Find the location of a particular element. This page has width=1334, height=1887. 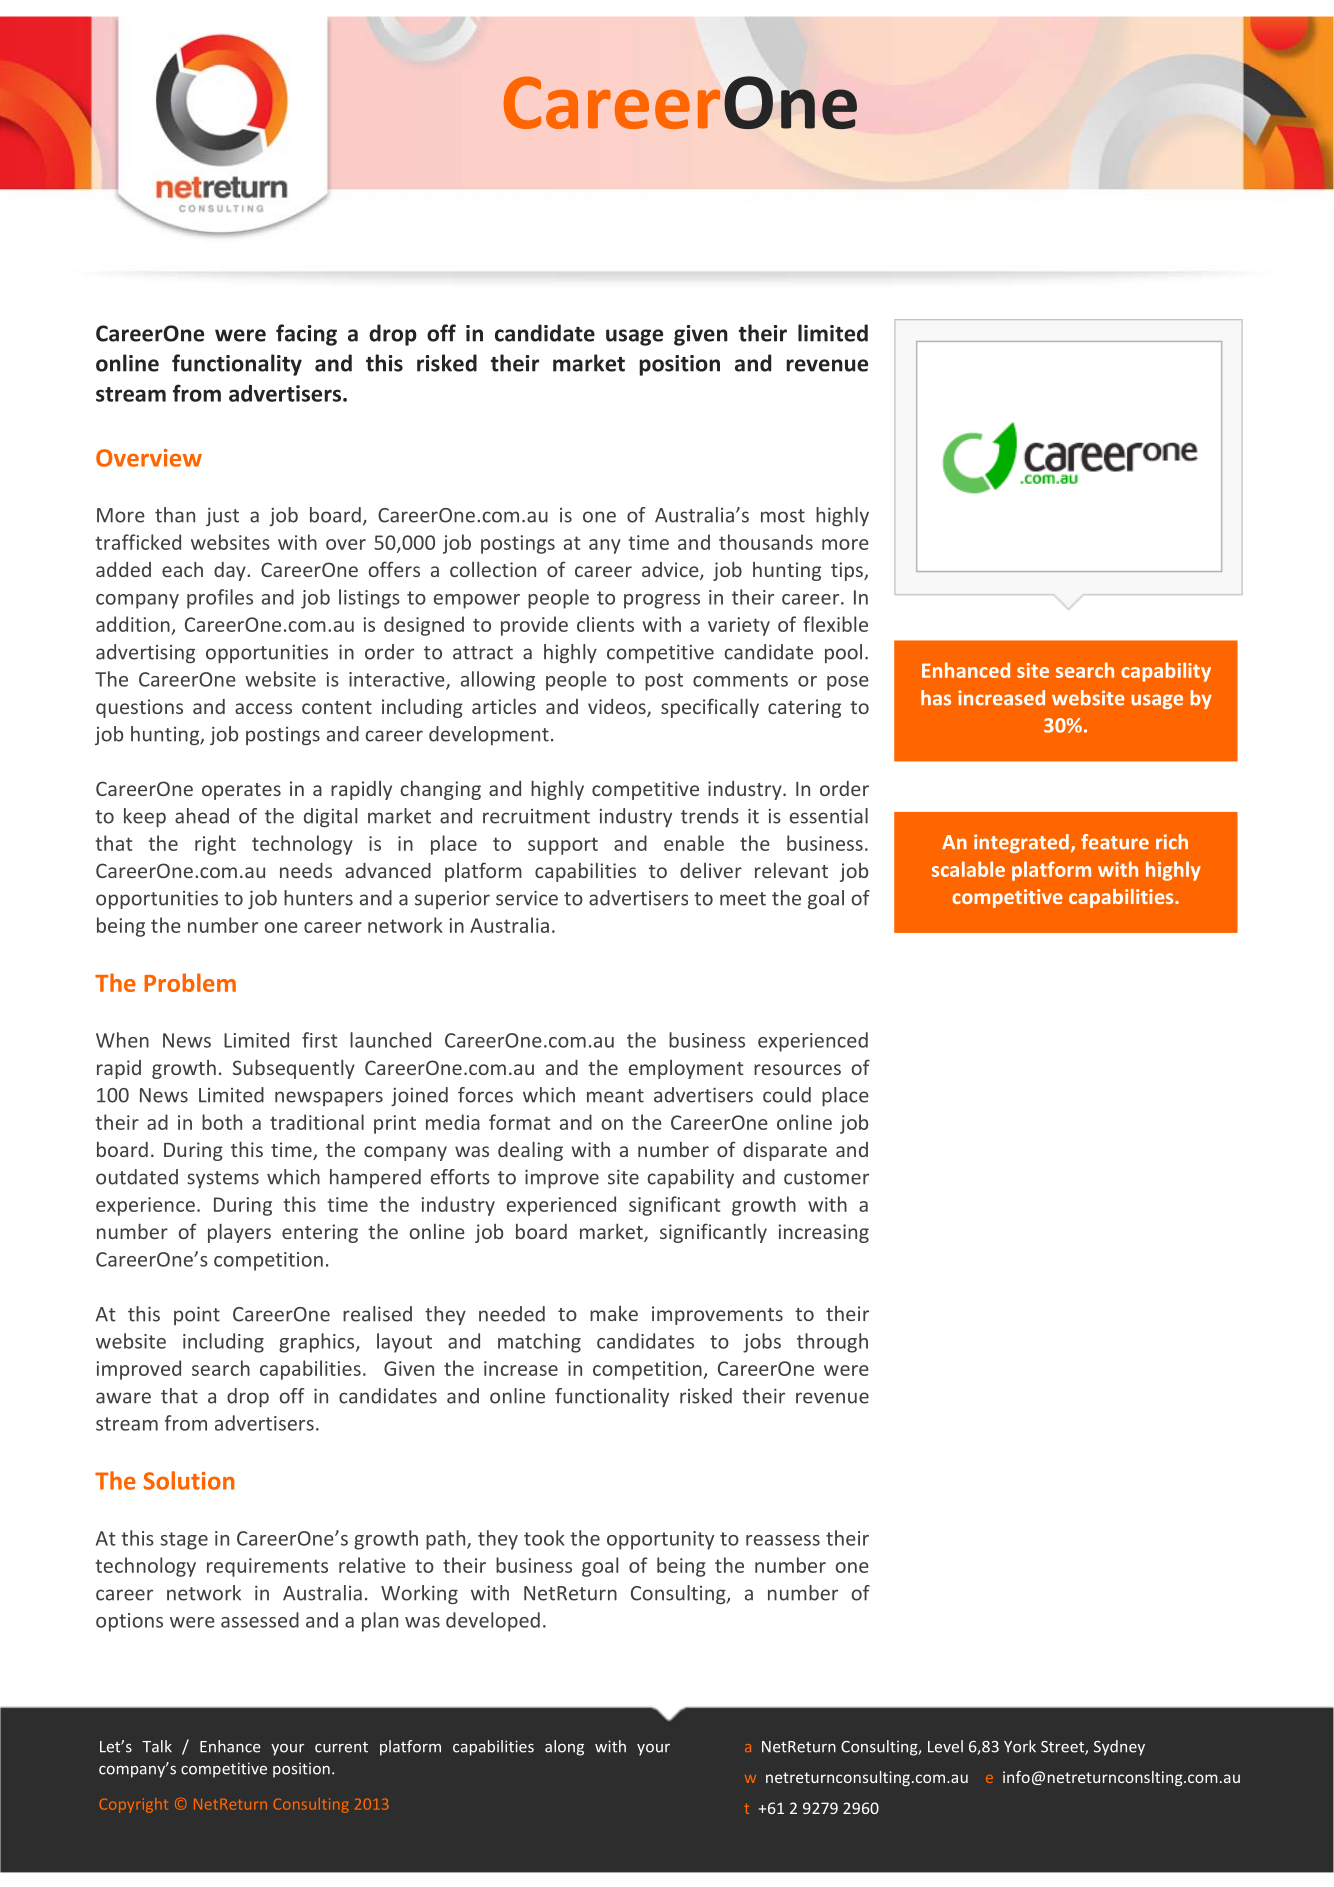

Talk is located at coordinates (157, 1746).
